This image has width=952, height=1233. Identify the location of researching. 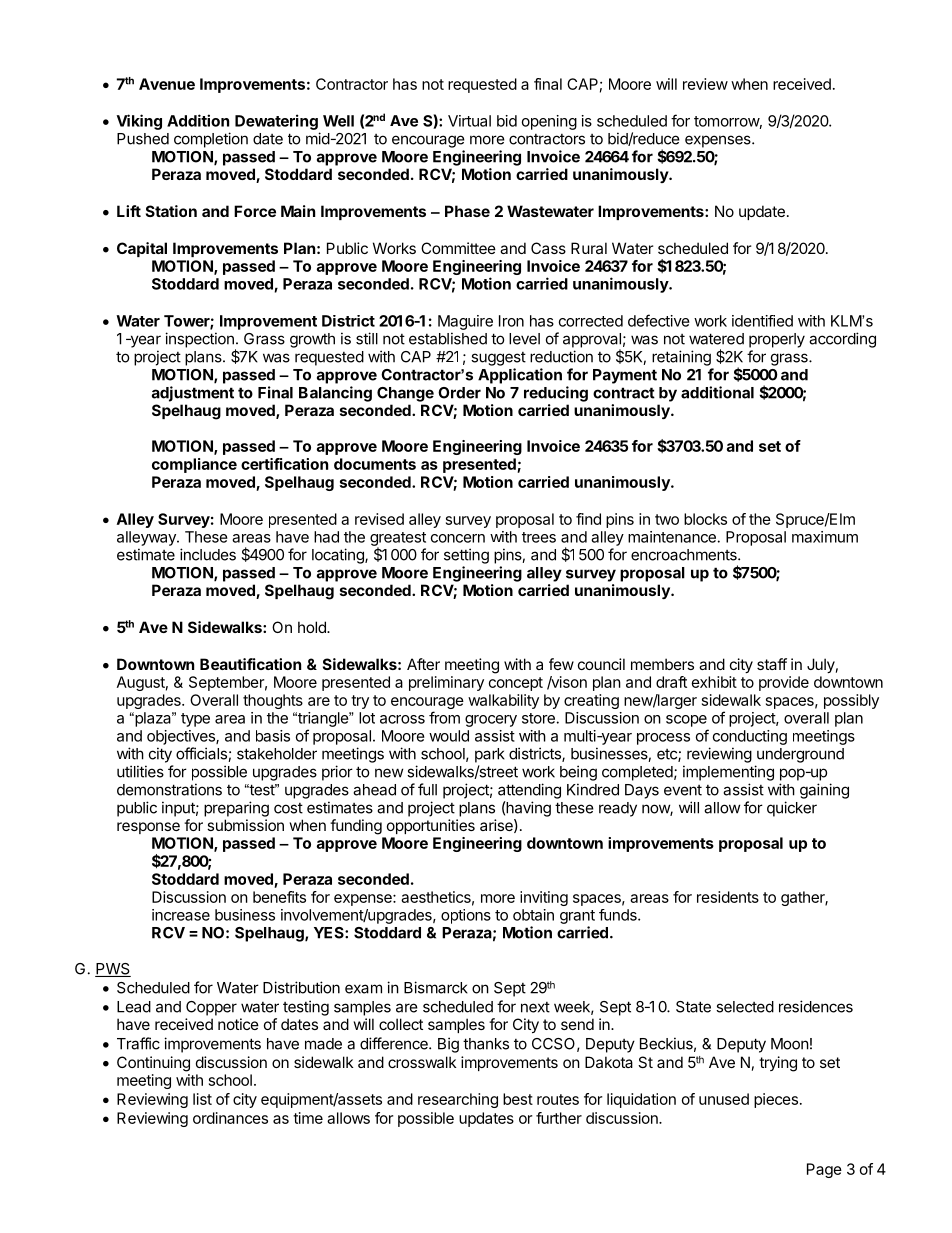
(458, 1100).
